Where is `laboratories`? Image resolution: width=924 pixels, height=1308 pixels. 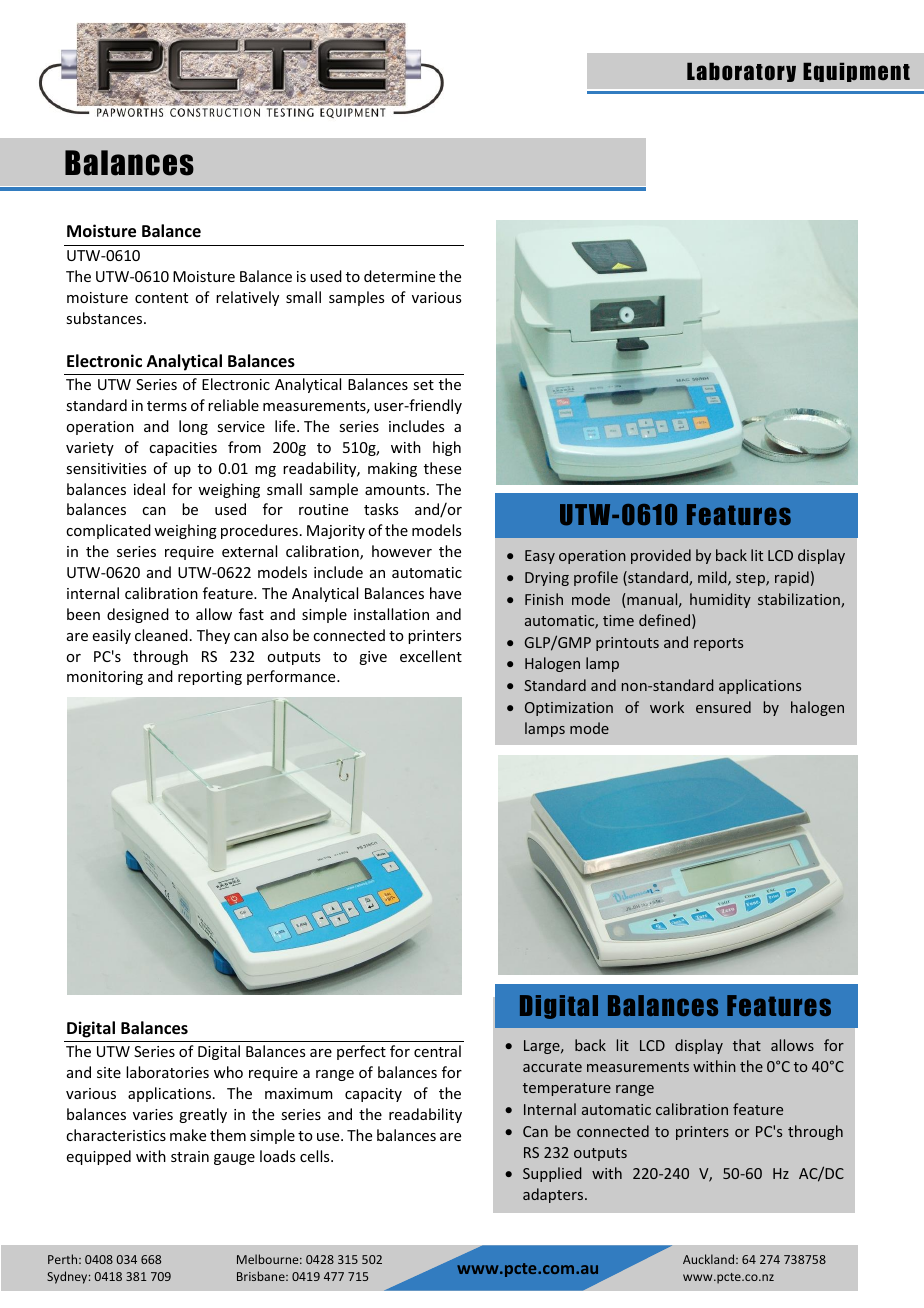
laboratories is located at coordinates (167, 1072).
